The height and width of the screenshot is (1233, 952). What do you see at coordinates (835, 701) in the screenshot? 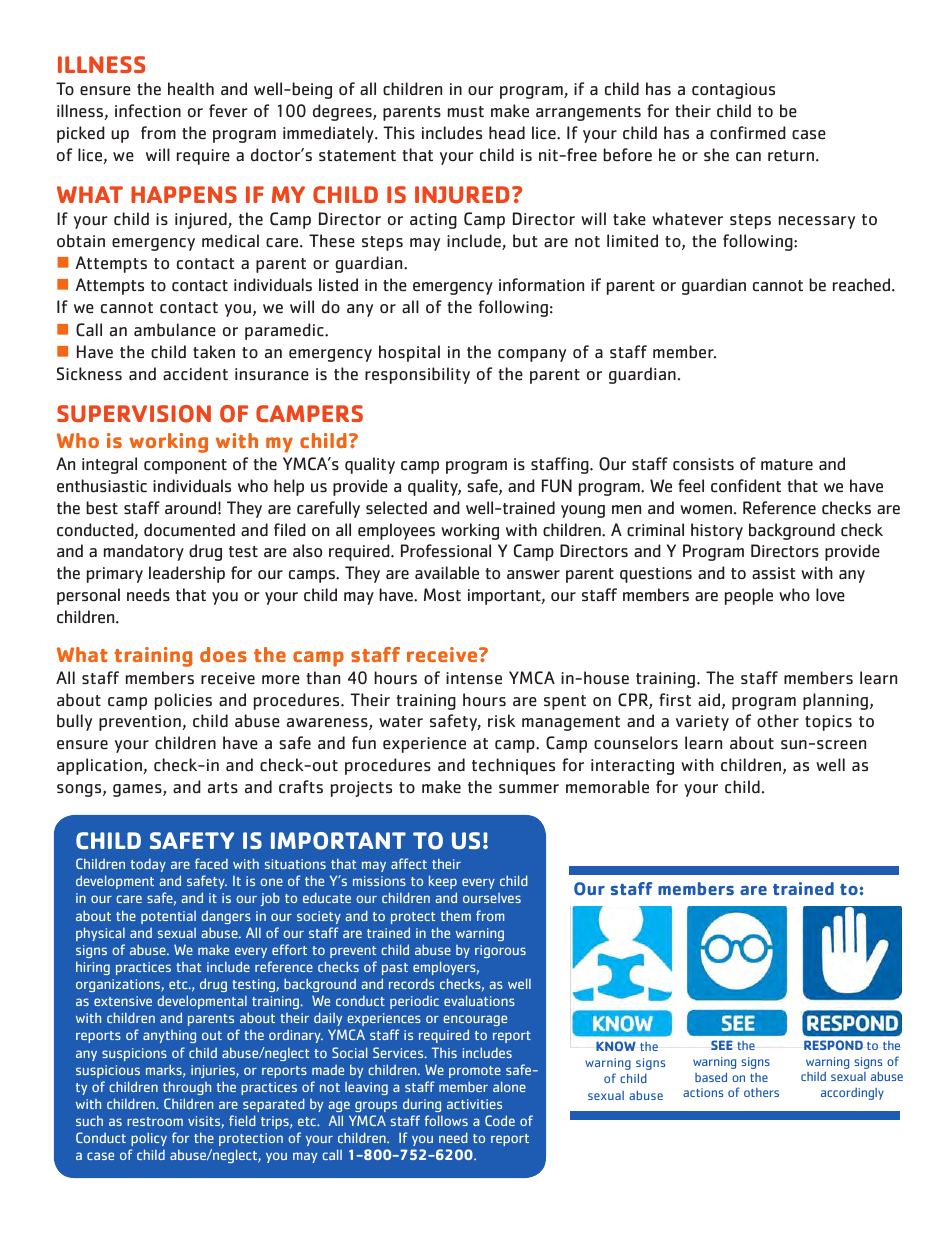
I see `planning` at bounding box center [835, 701].
